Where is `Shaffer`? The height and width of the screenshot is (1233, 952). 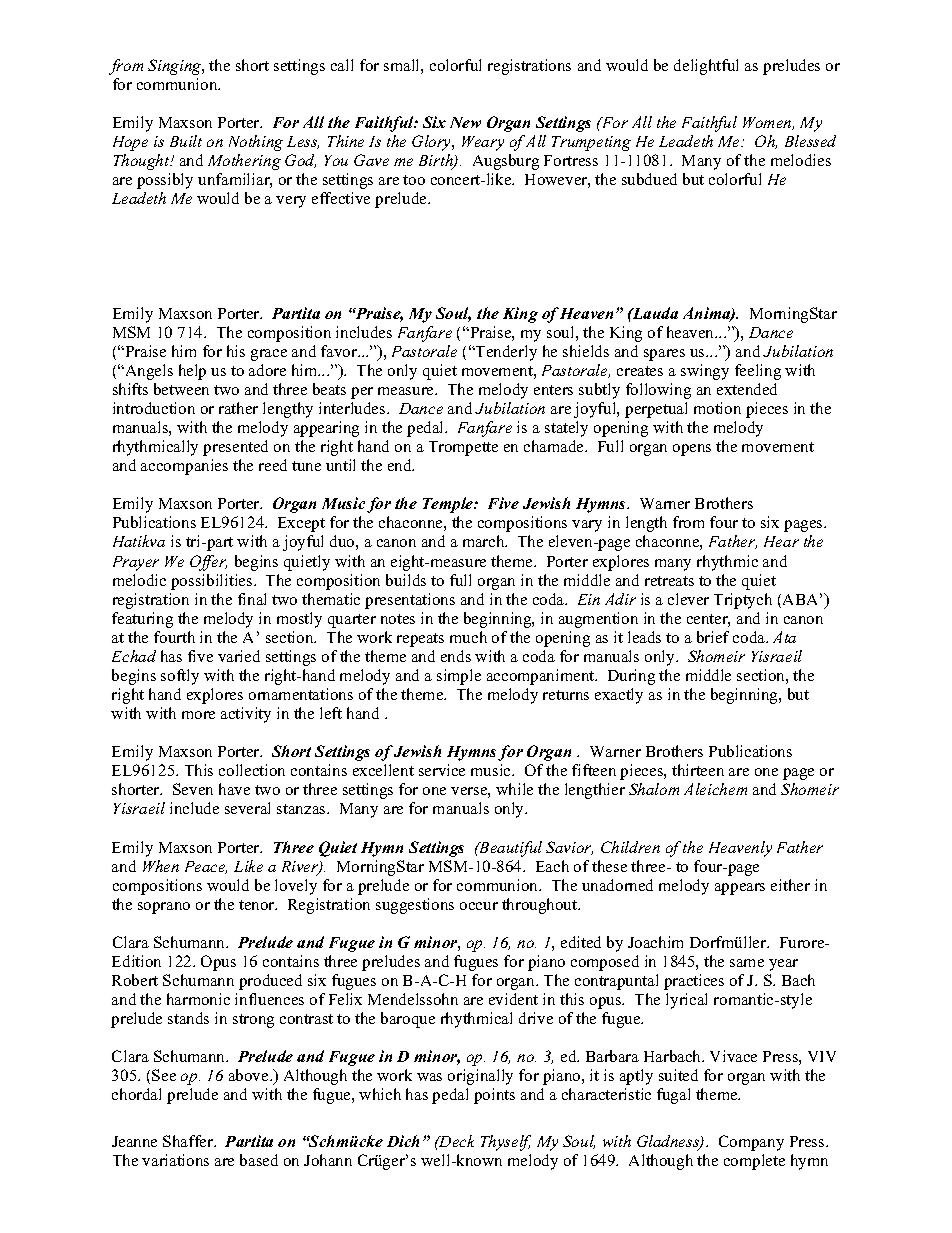
Shaffer is located at coordinates (189, 1141).
